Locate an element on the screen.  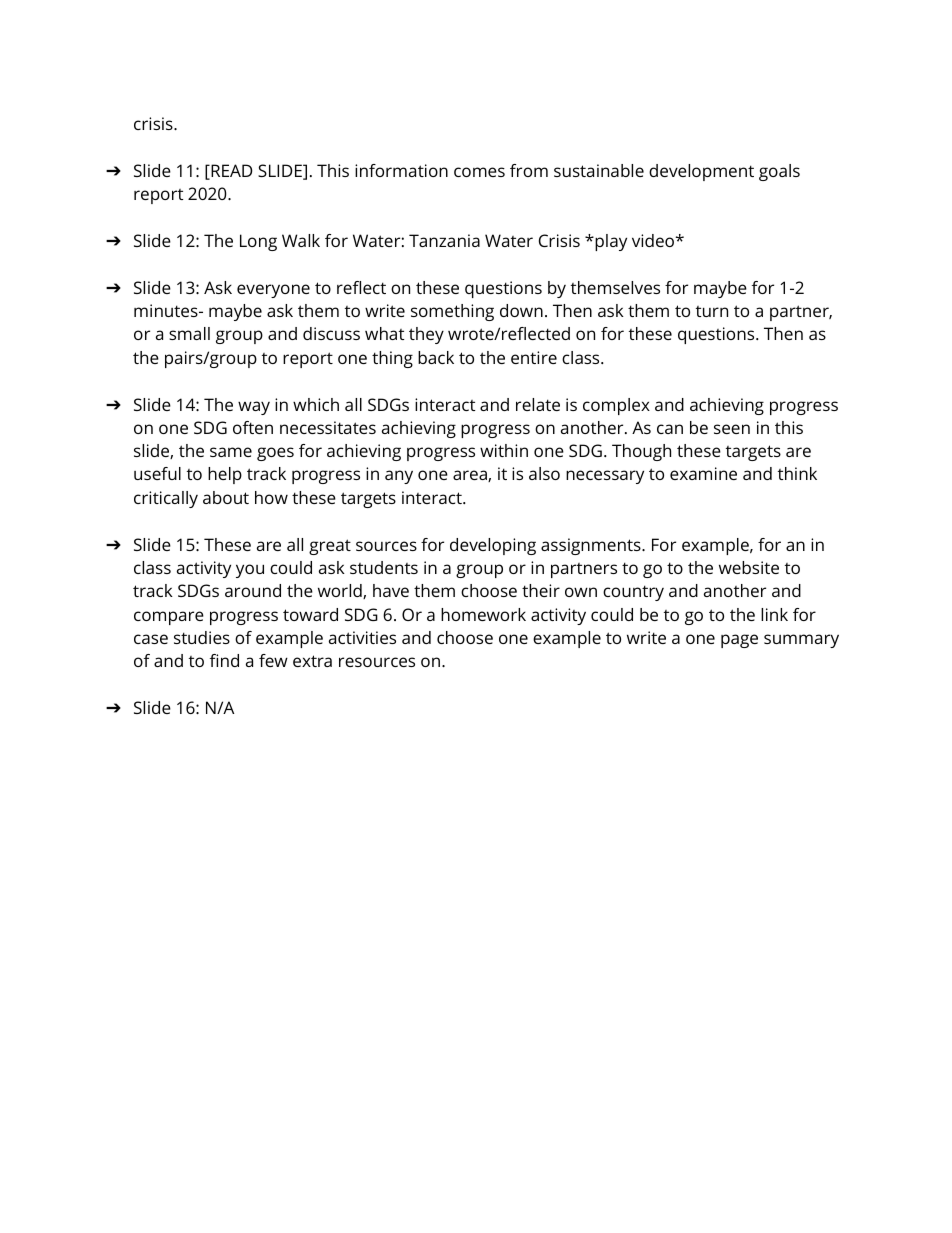
everyone is located at coordinates (273, 291).
